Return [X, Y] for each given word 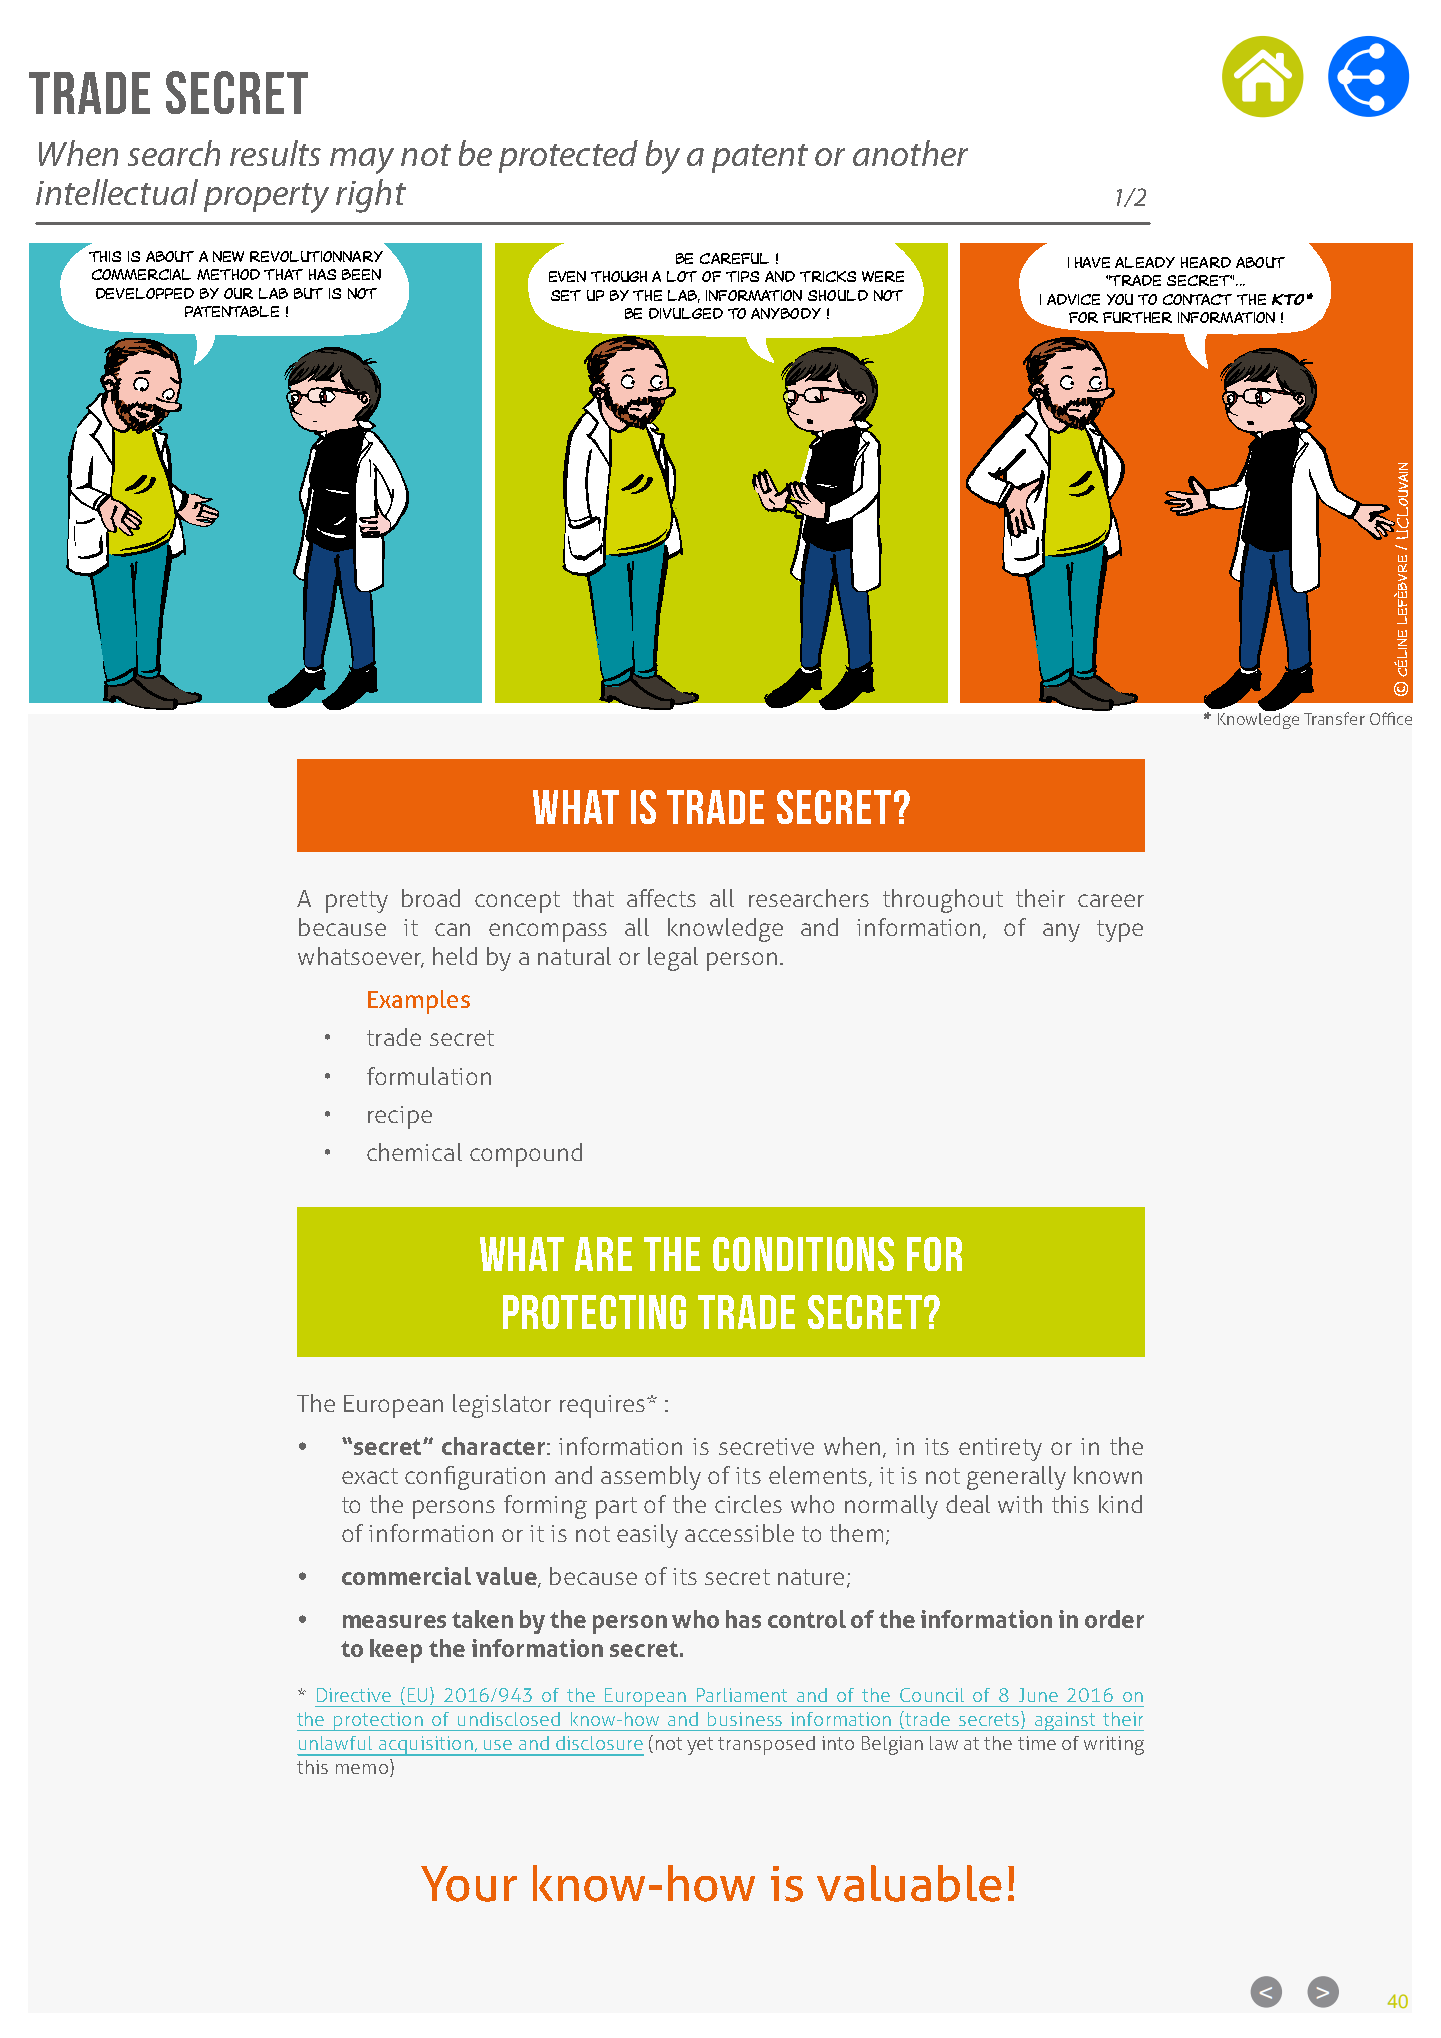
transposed [766, 1745]
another [910, 153]
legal [673, 959]
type [1120, 931]
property [266, 198]
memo [362, 1769]
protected [568, 156]
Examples [419, 1002]
